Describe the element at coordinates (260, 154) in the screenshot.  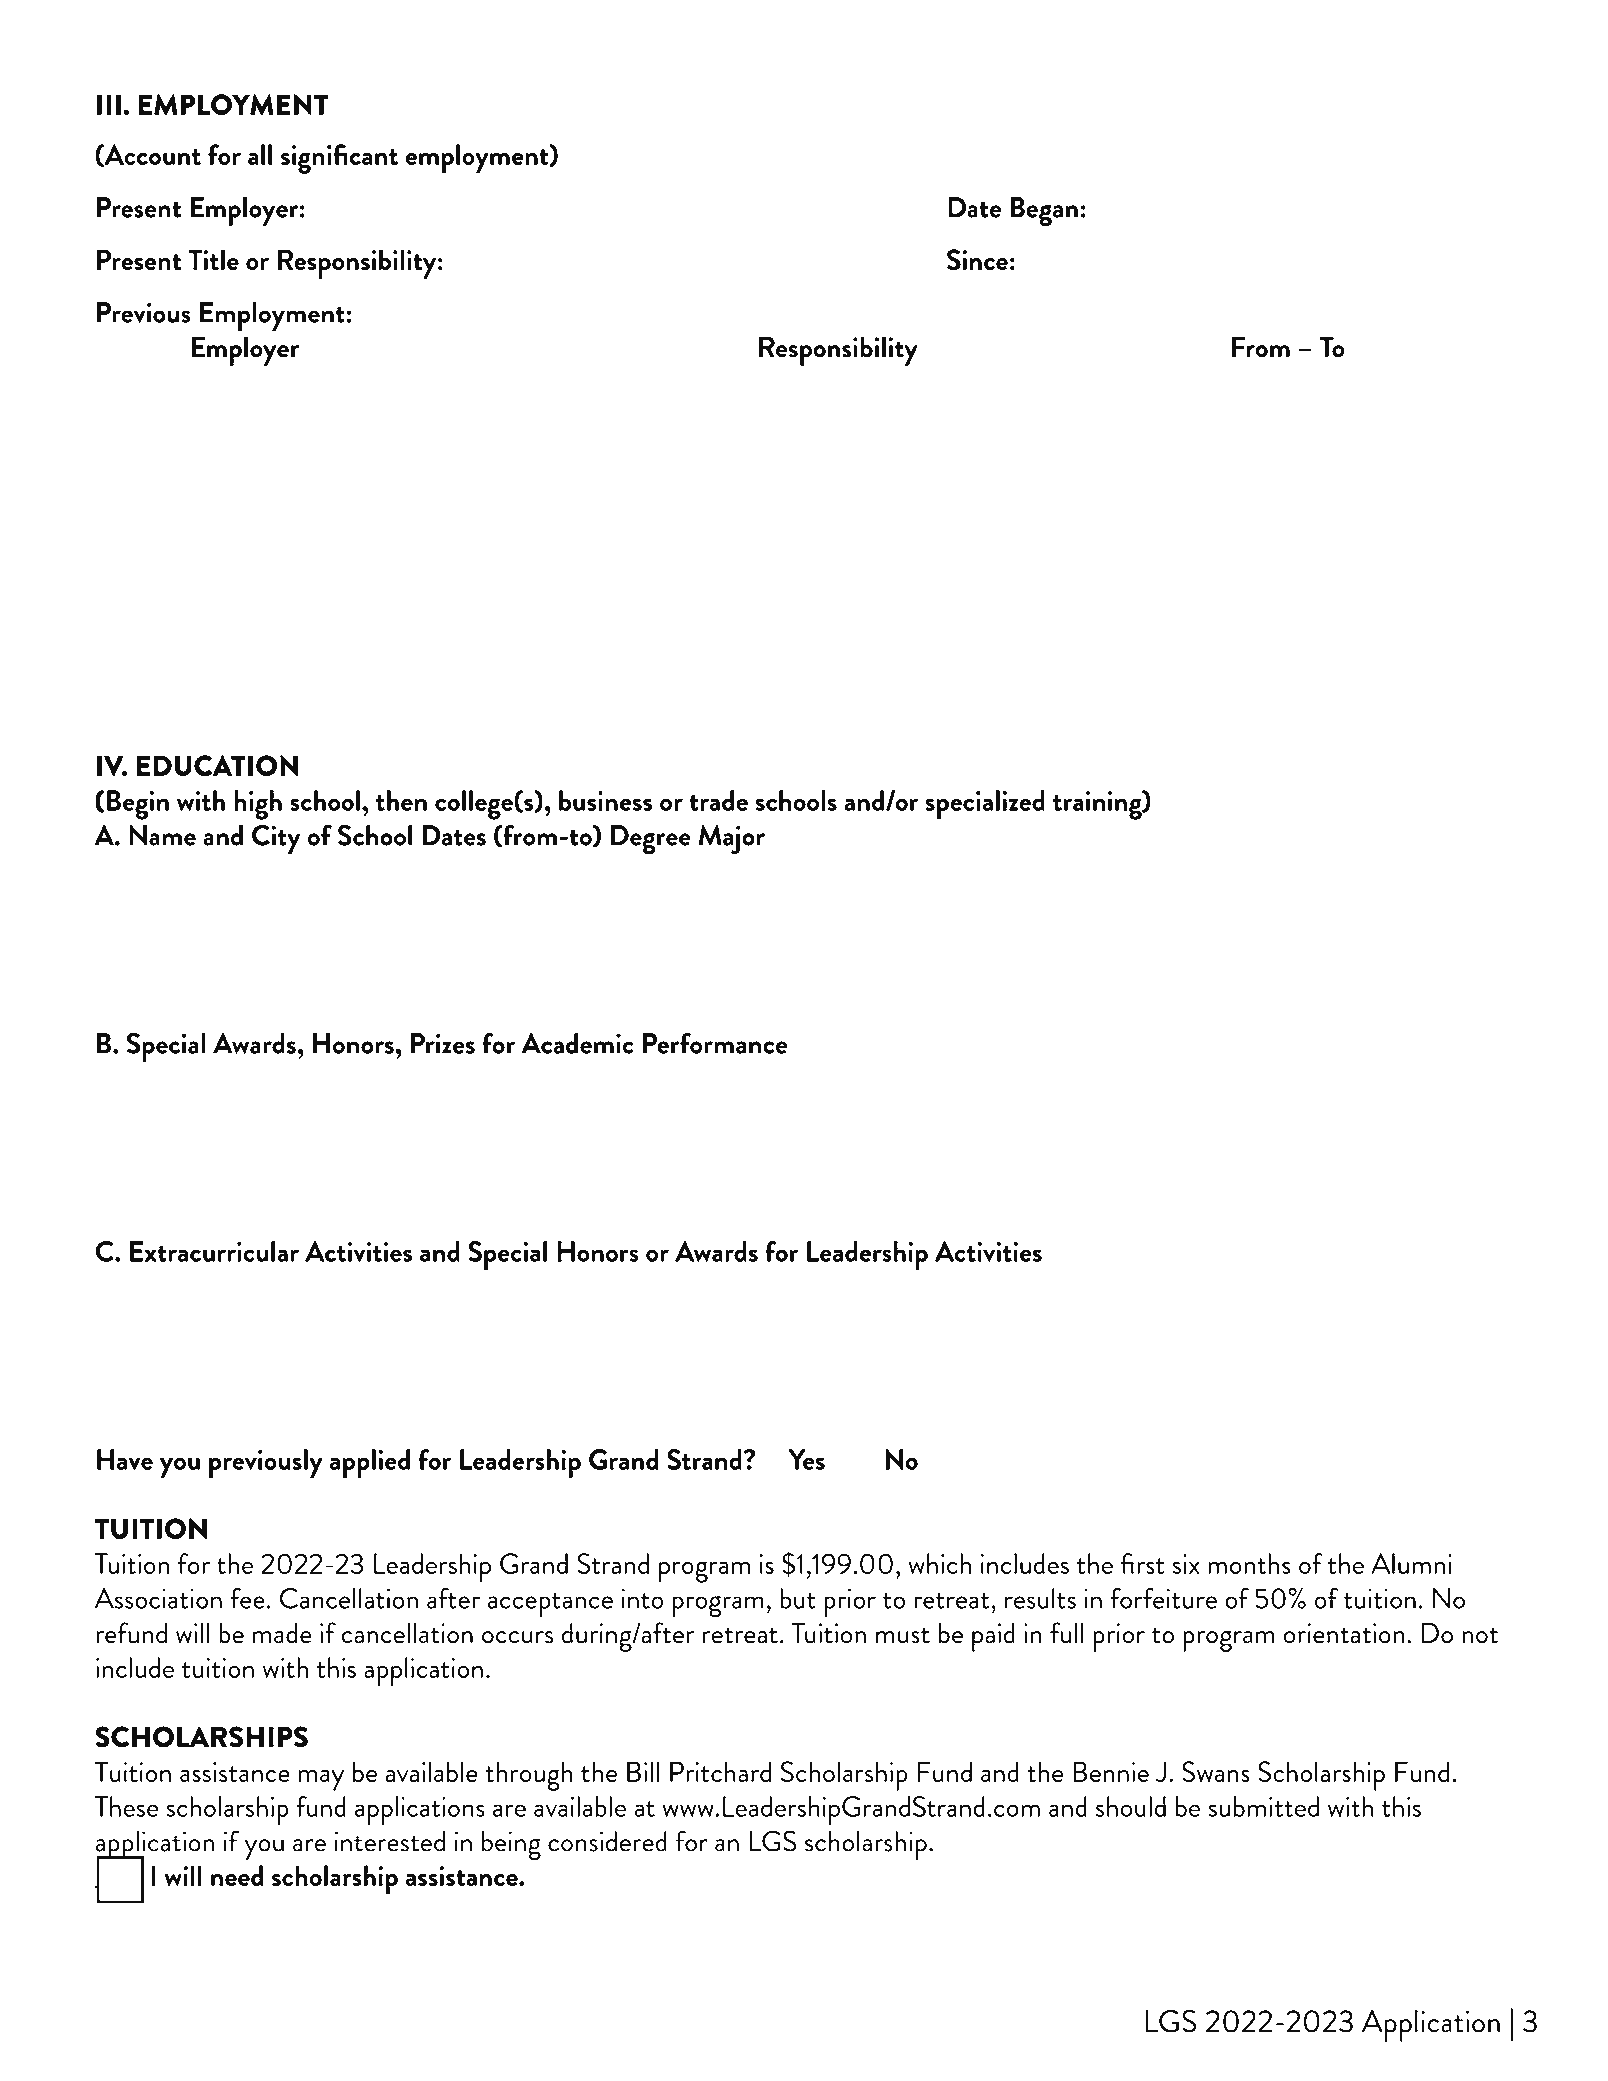
I see `all` at that location.
